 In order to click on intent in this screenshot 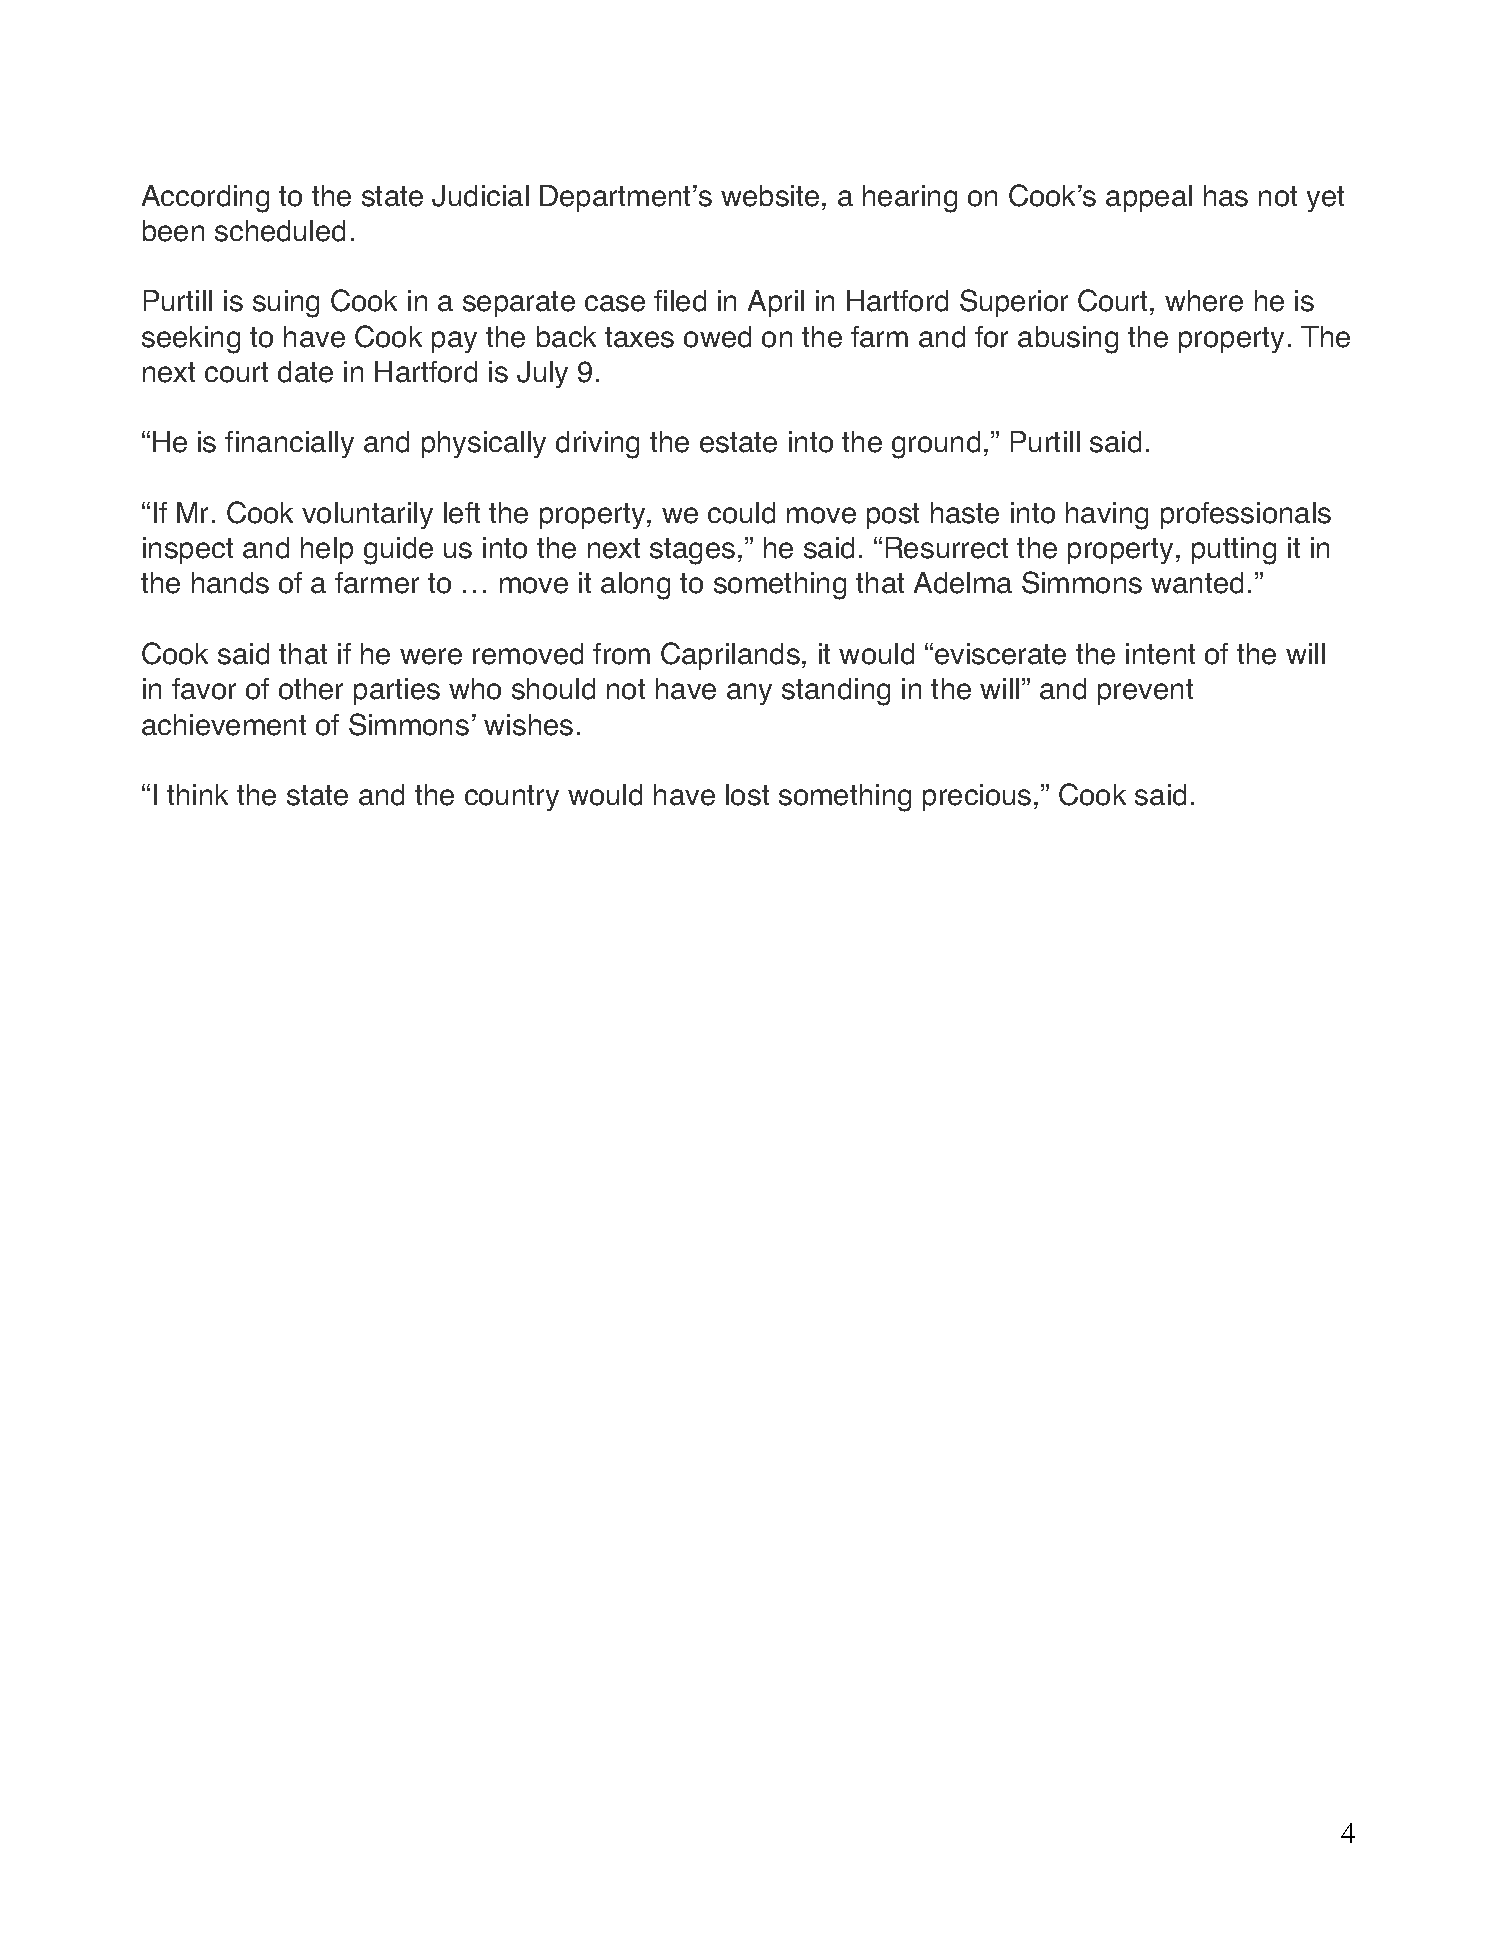, I will do `click(1160, 654)`.
